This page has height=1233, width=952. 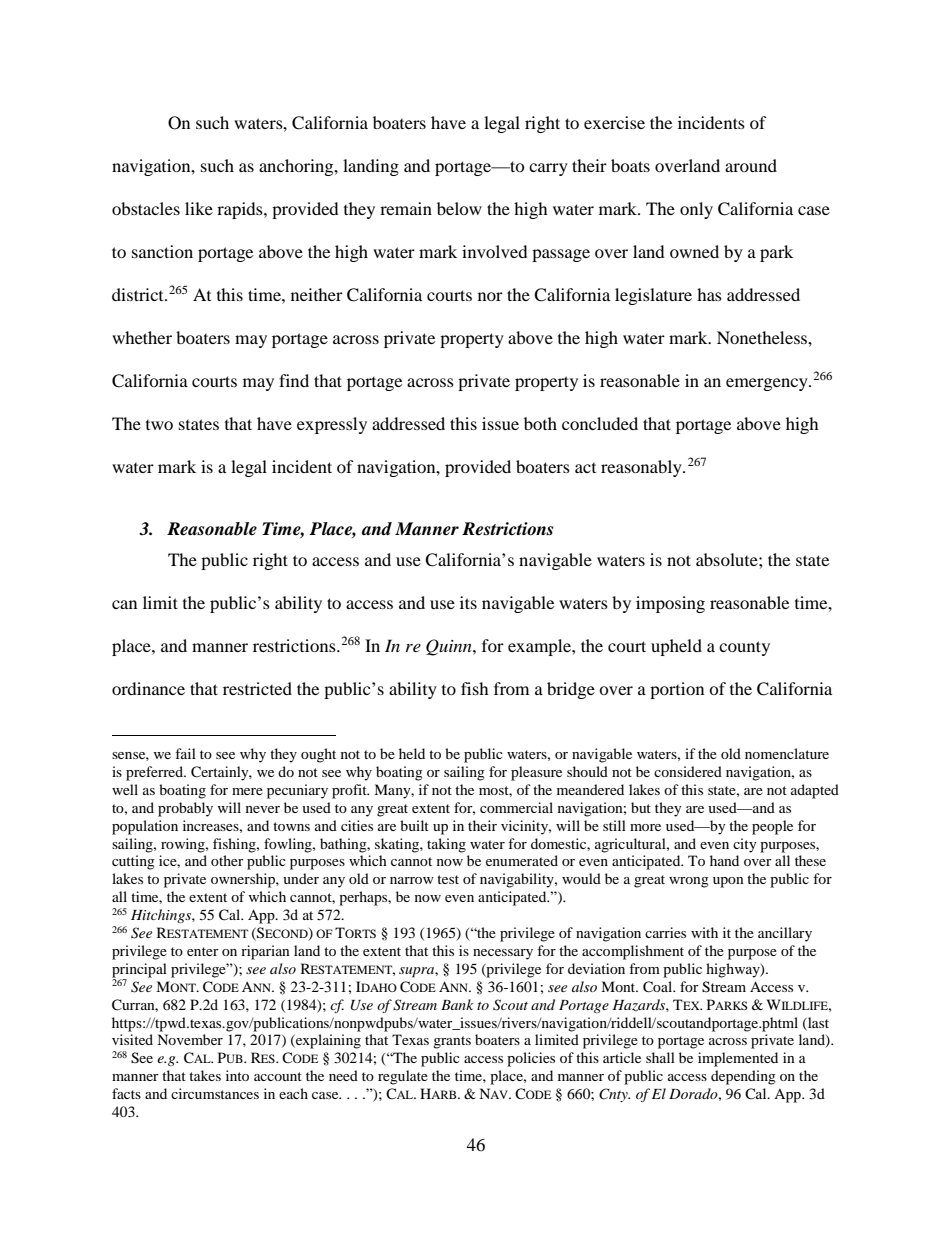 I want to click on considered, so click(x=688, y=771).
